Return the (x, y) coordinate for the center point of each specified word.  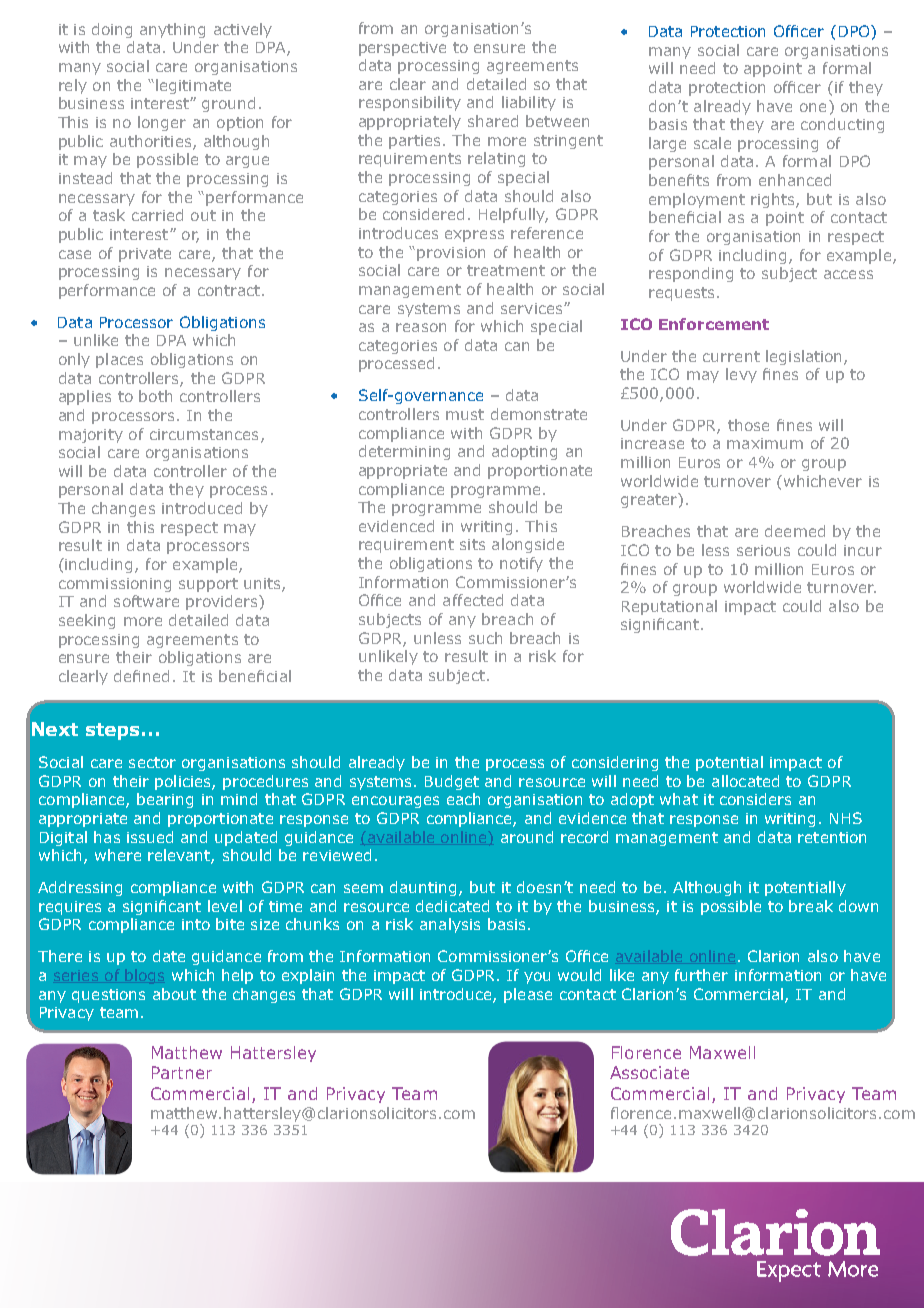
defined (141, 676)
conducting (842, 125)
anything (172, 30)
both (155, 396)
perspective (402, 49)
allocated (745, 781)
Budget (452, 782)
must (465, 414)
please (528, 995)
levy (741, 375)
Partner (182, 1072)
